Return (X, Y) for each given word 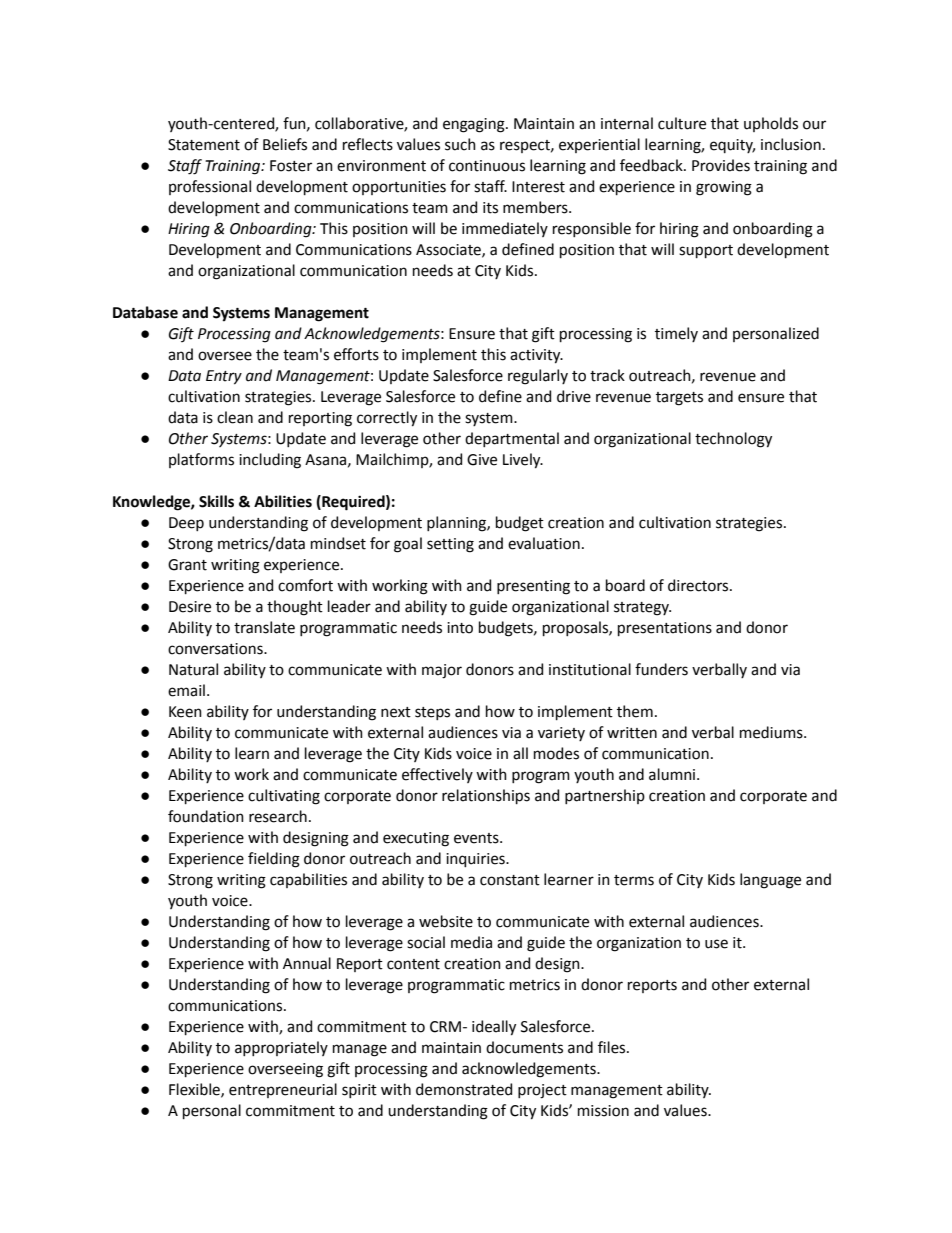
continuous (487, 166)
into (460, 628)
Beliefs (285, 144)
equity (732, 146)
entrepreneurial (283, 1090)
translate (264, 627)
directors (699, 585)
